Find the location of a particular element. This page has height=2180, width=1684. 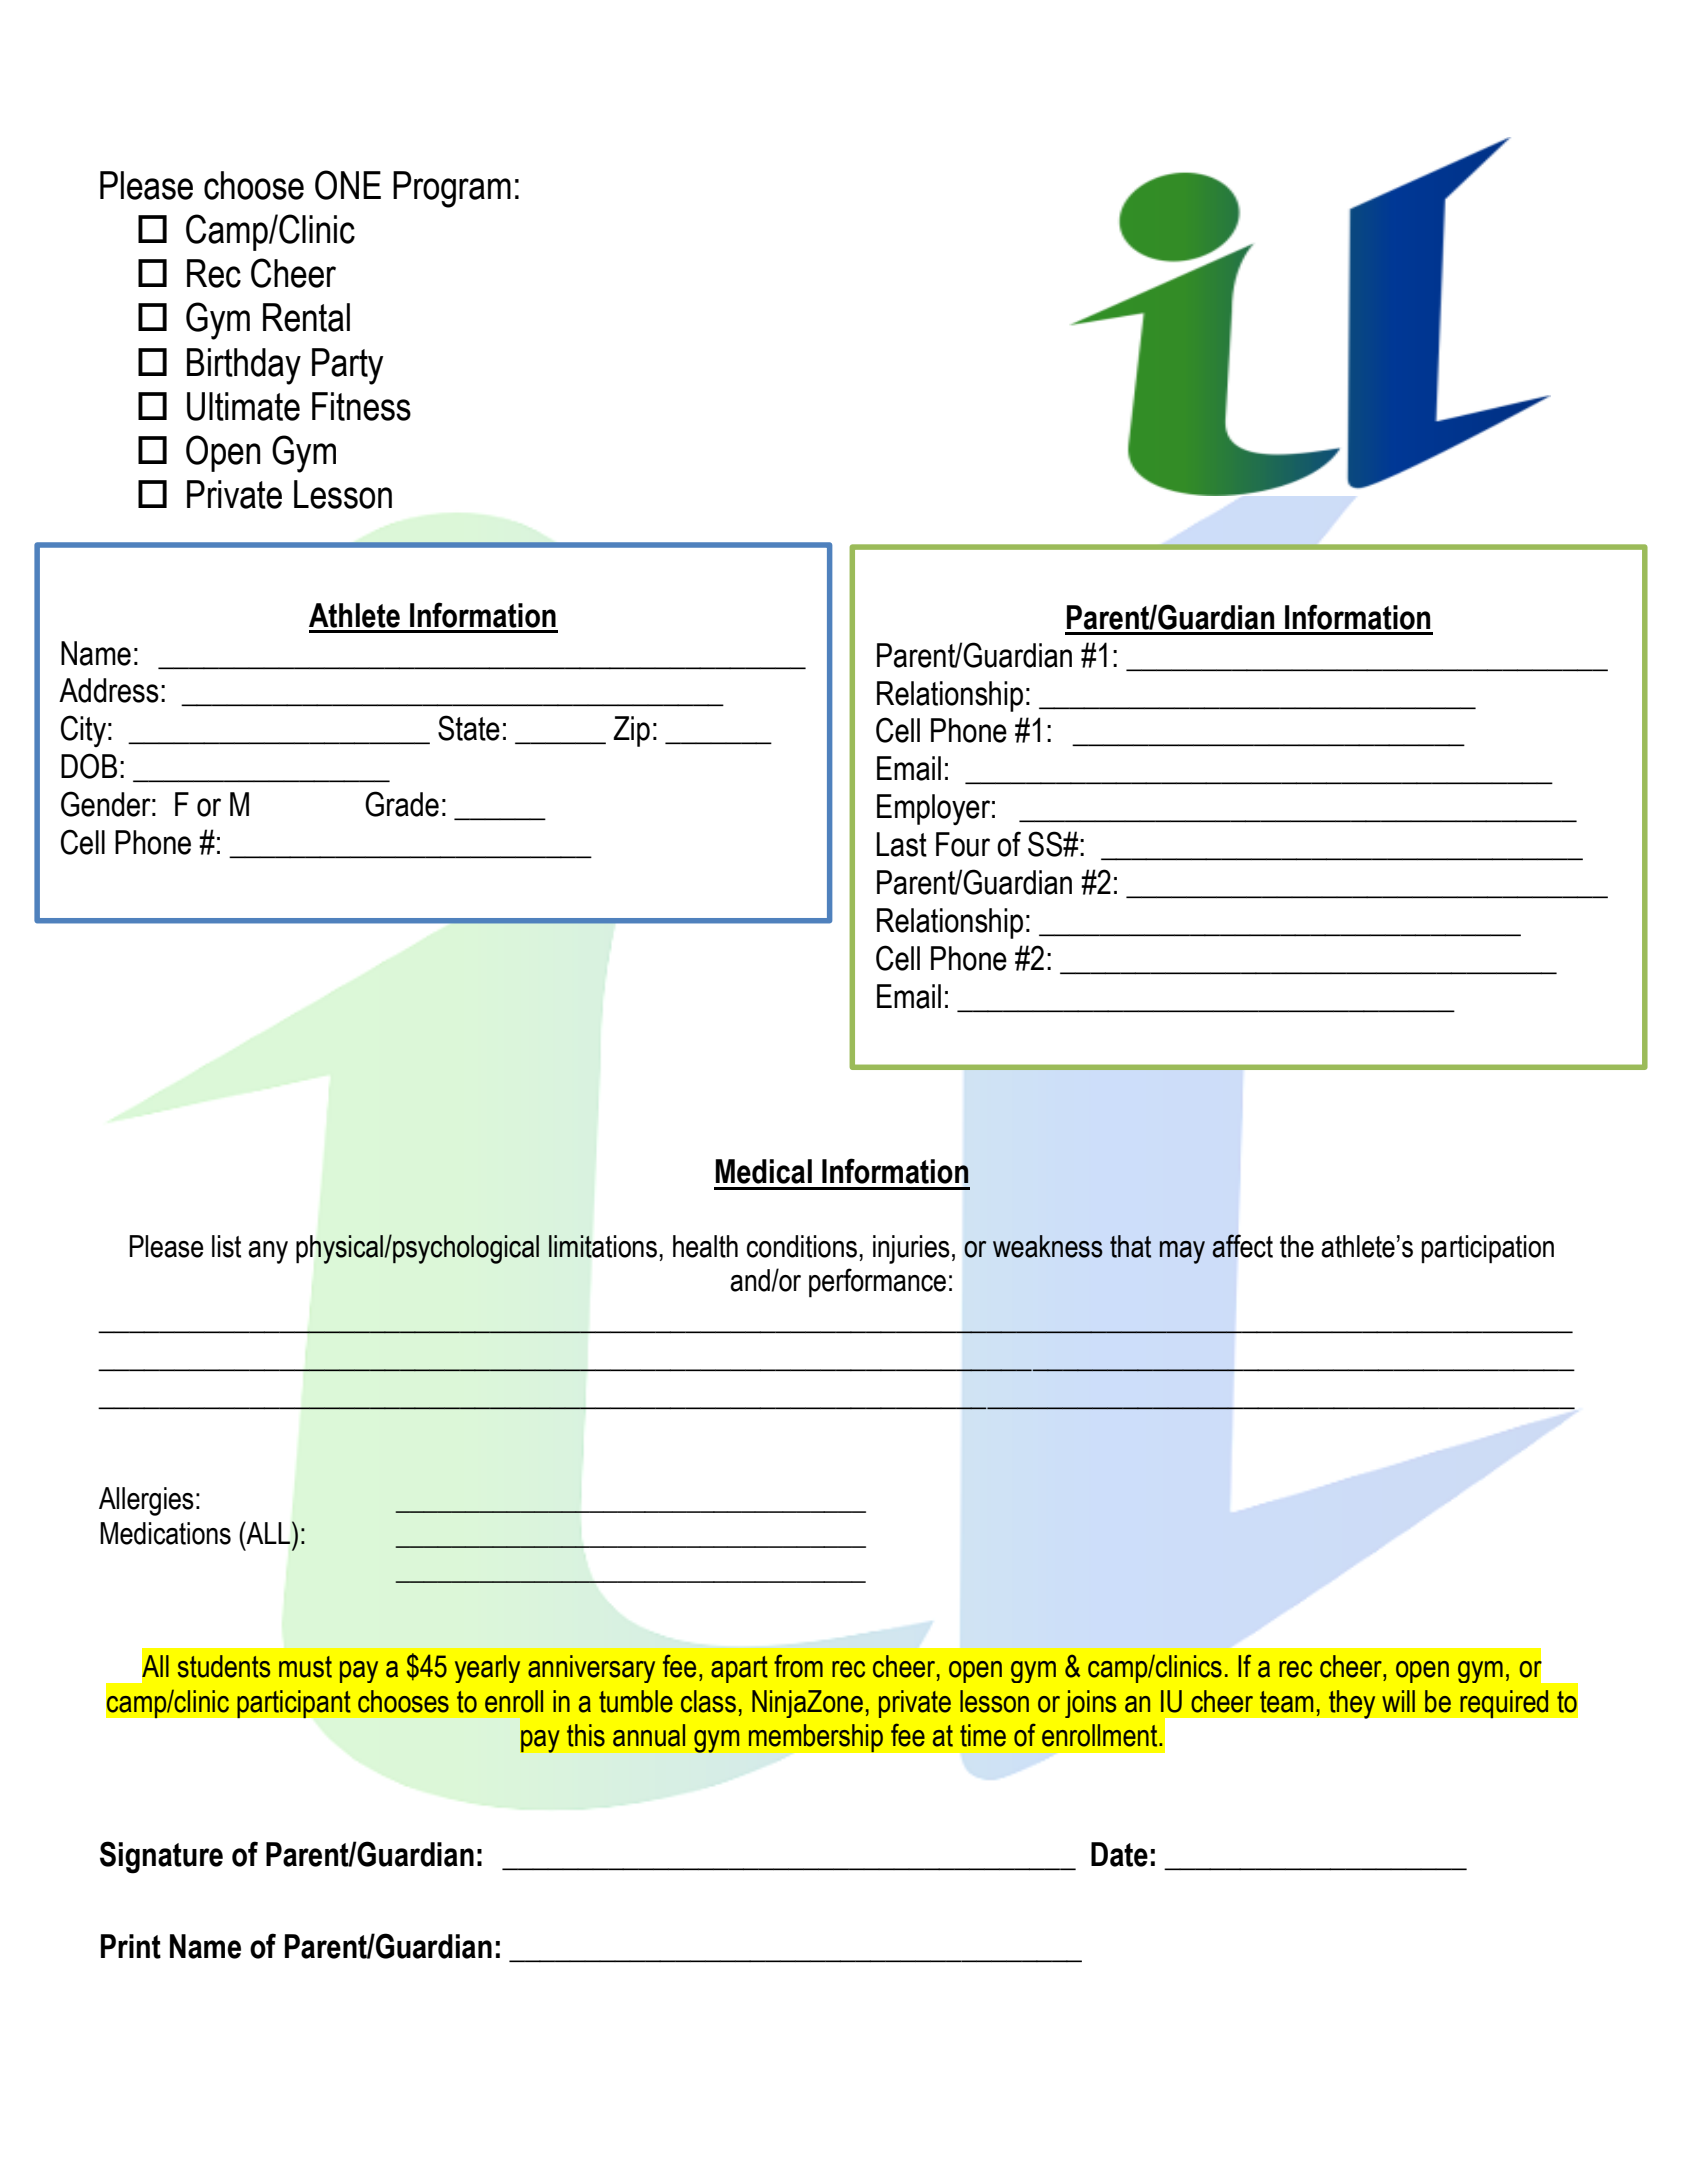

annual is located at coordinates (649, 1735).
